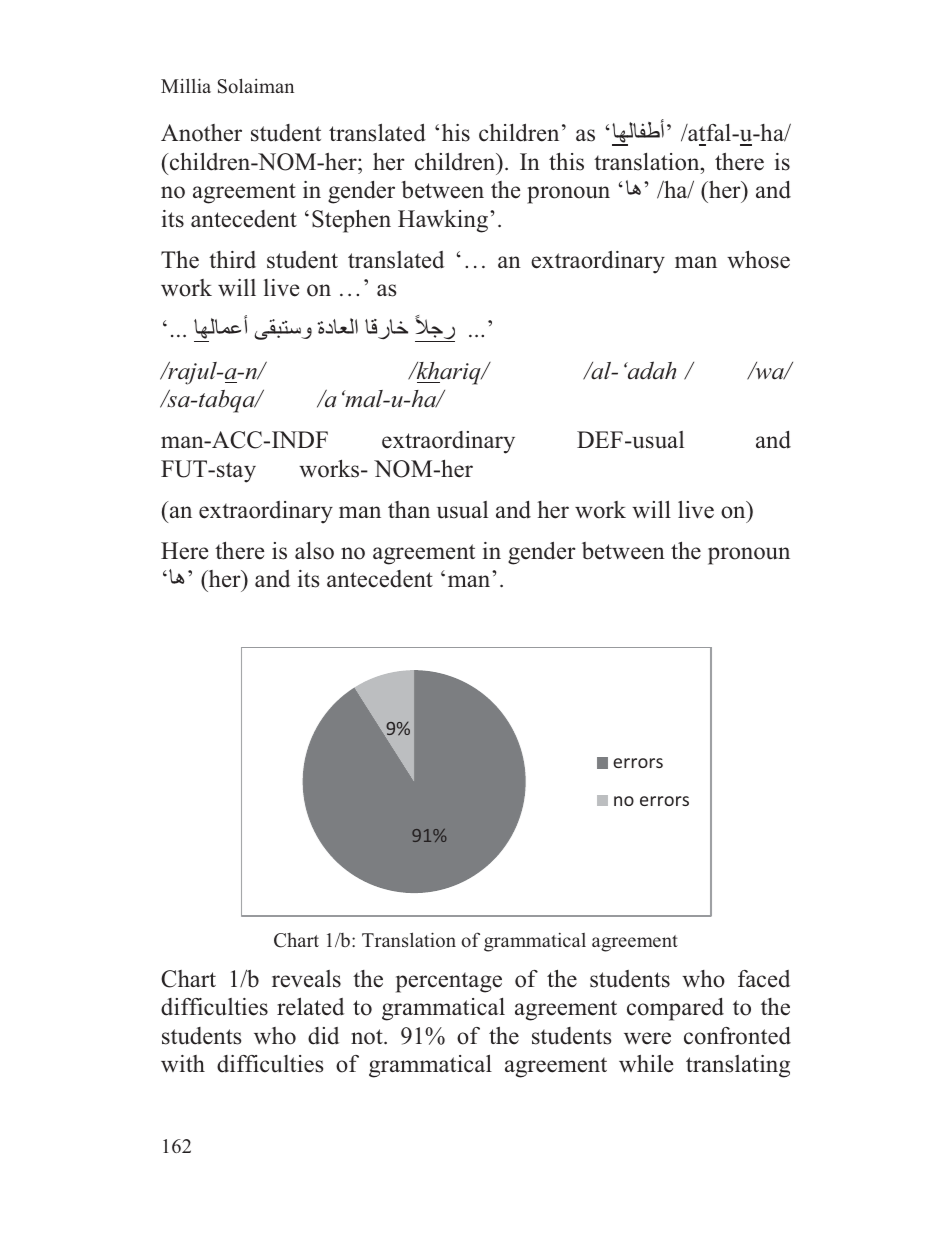  I want to click on this, so click(566, 162).
